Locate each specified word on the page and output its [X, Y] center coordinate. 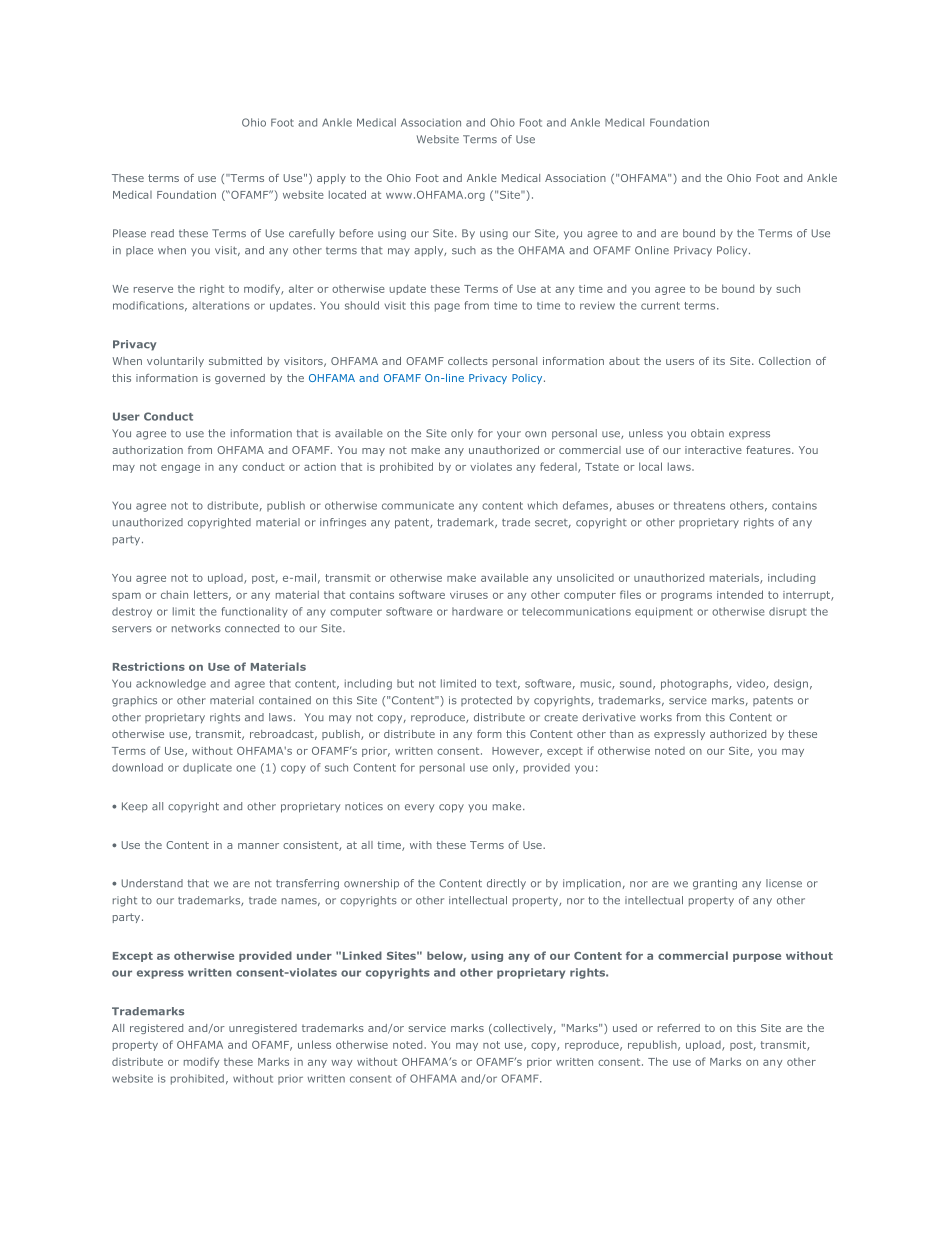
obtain [707, 433]
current [660, 306]
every [419, 808]
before [356, 233]
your [509, 435]
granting [715, 884]
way [341, 1064]
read [162, 233]
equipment [664, 612]
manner [258, 846]
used [625, 1028]
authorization [147, 450]
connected [252, 628]
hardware [477, 611]
